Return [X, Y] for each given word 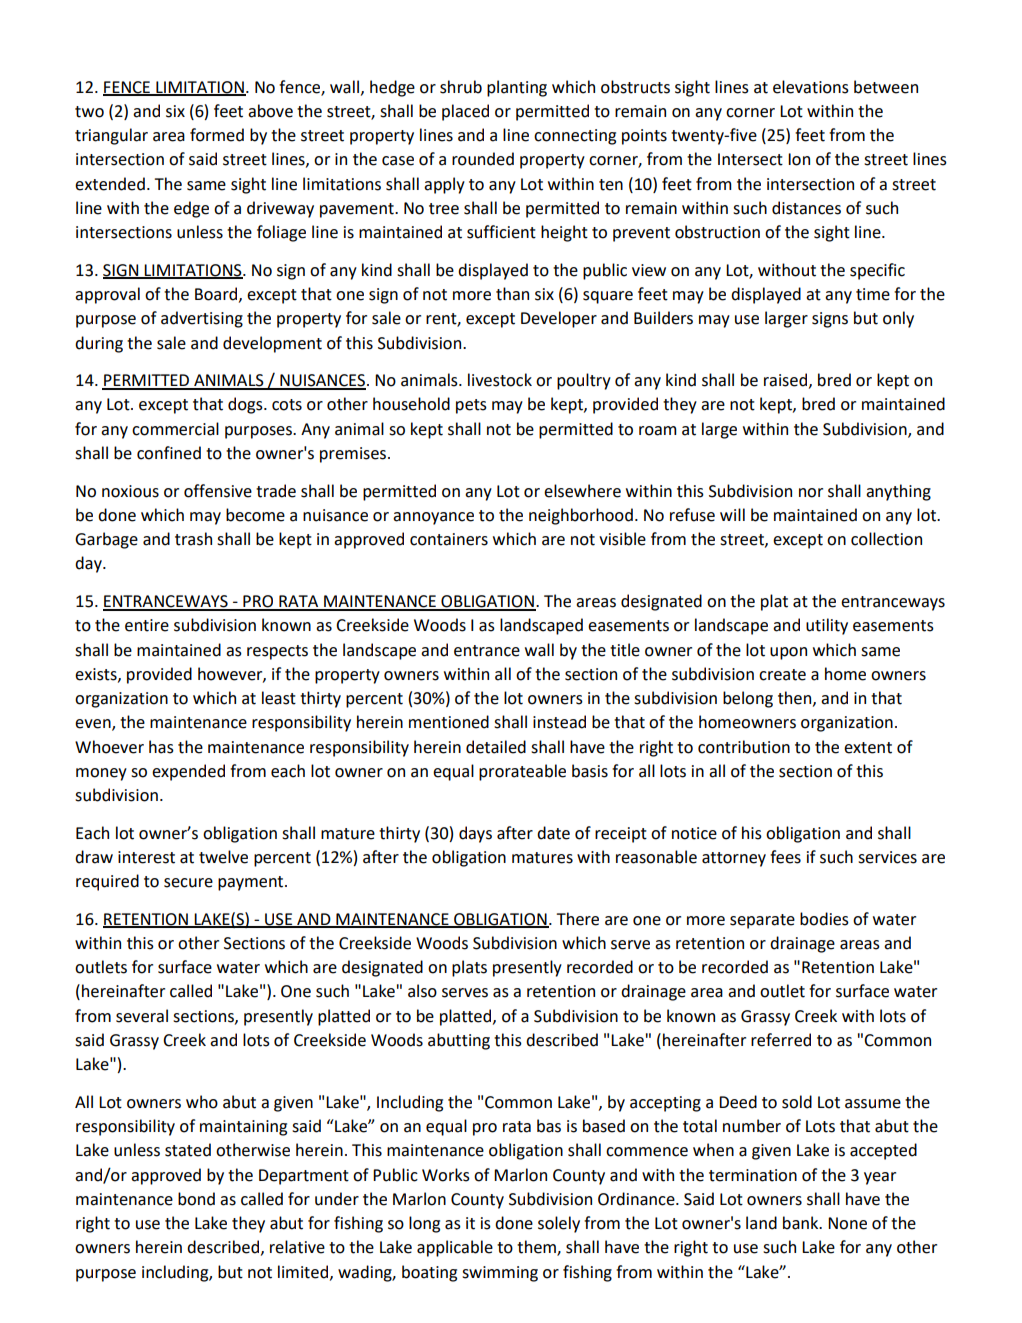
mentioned [449, 722]
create [782, 675]
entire [147, 625]
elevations [811, 87]
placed [465, 112]
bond [196, 1199]
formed [217, 135]
